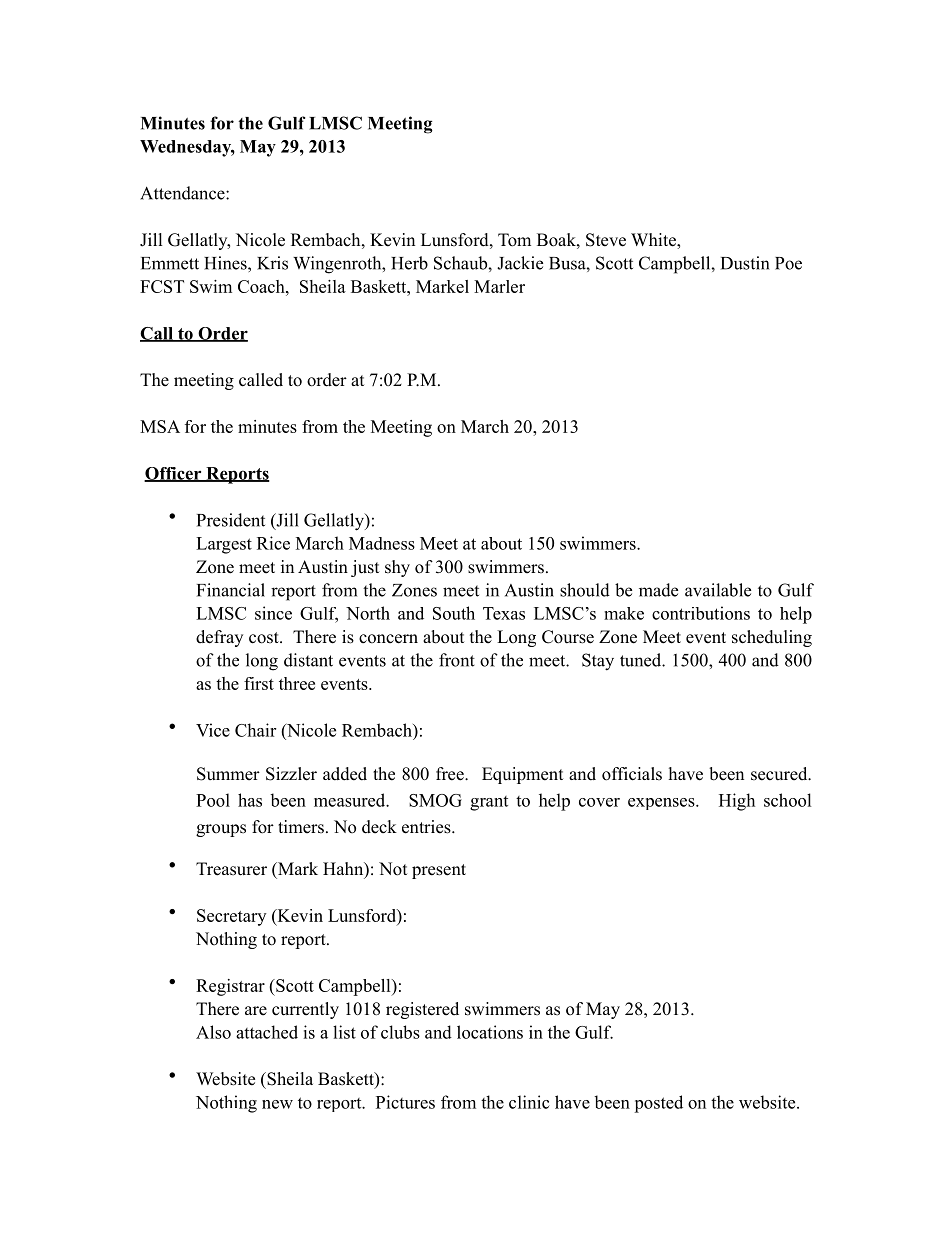 The height and width of the document is (1233, 952). What do you see at coordinates (439, 871) in the document?
I see `present` at bounding box center [439, 871].
